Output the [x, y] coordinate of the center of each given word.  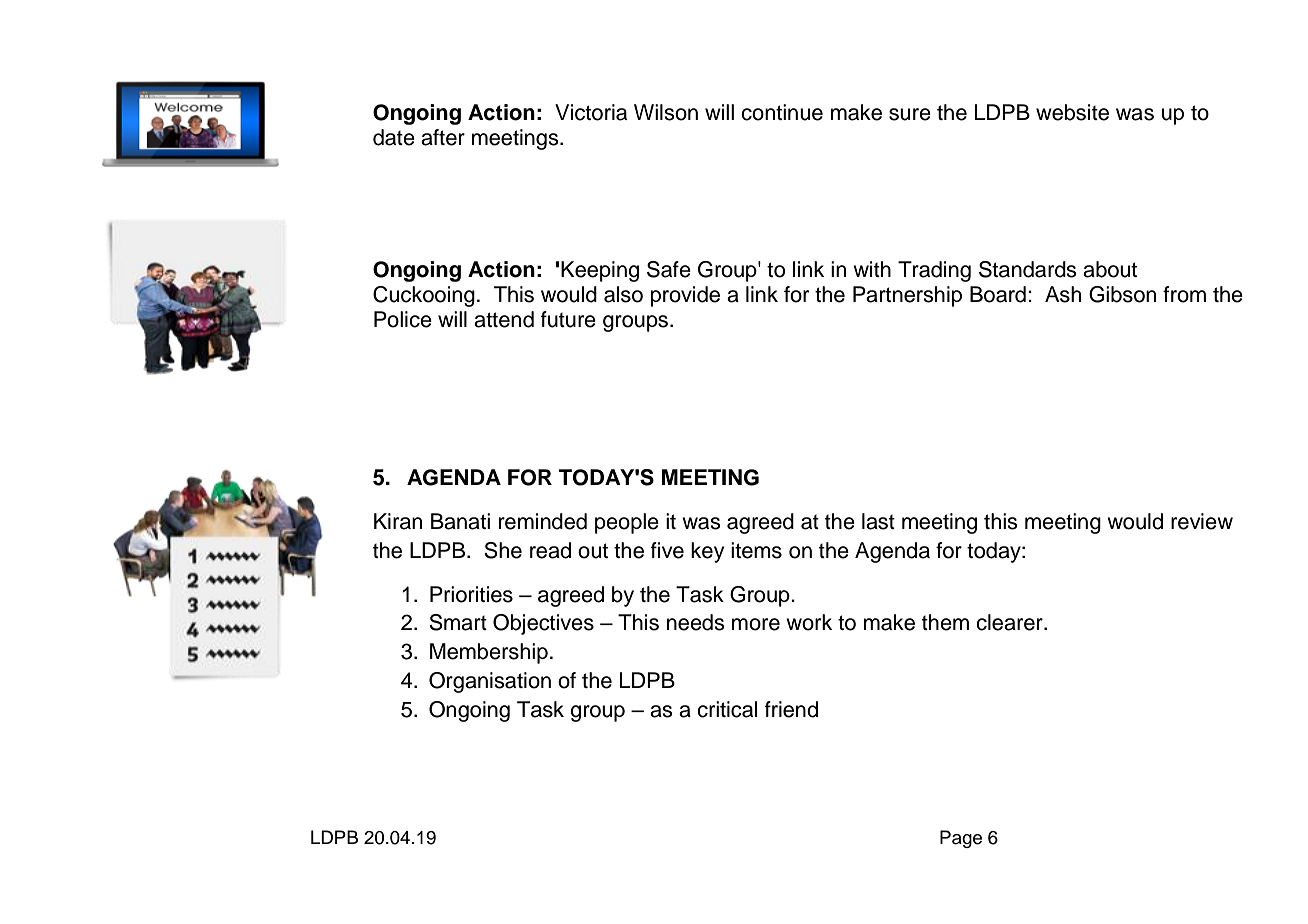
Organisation [490, 682]
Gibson [1122, 294]
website [1072, 112]
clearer [1010, 622]
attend [504, 319]
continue [782, 112]
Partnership [907, 296]
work [809, 622]
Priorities [471, 594]
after [443, 137]
